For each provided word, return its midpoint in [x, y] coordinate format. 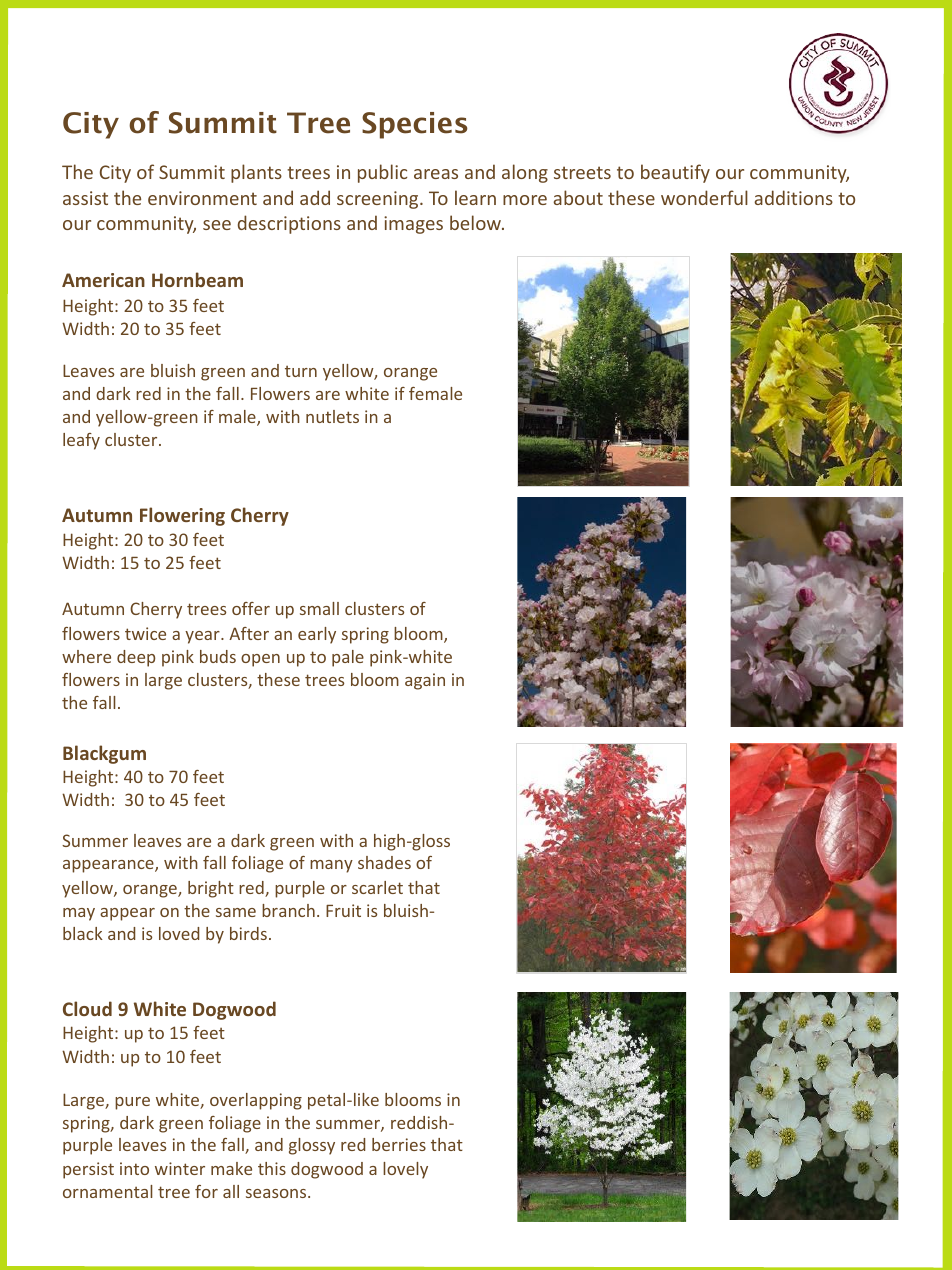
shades [384, 862]
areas [436, 174]
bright [211, 889]
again [425, 681]
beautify [675, 173]
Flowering [182, 516]
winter [180, 1168]
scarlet [377, 887]
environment [202, 198]
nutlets [332, 416]
